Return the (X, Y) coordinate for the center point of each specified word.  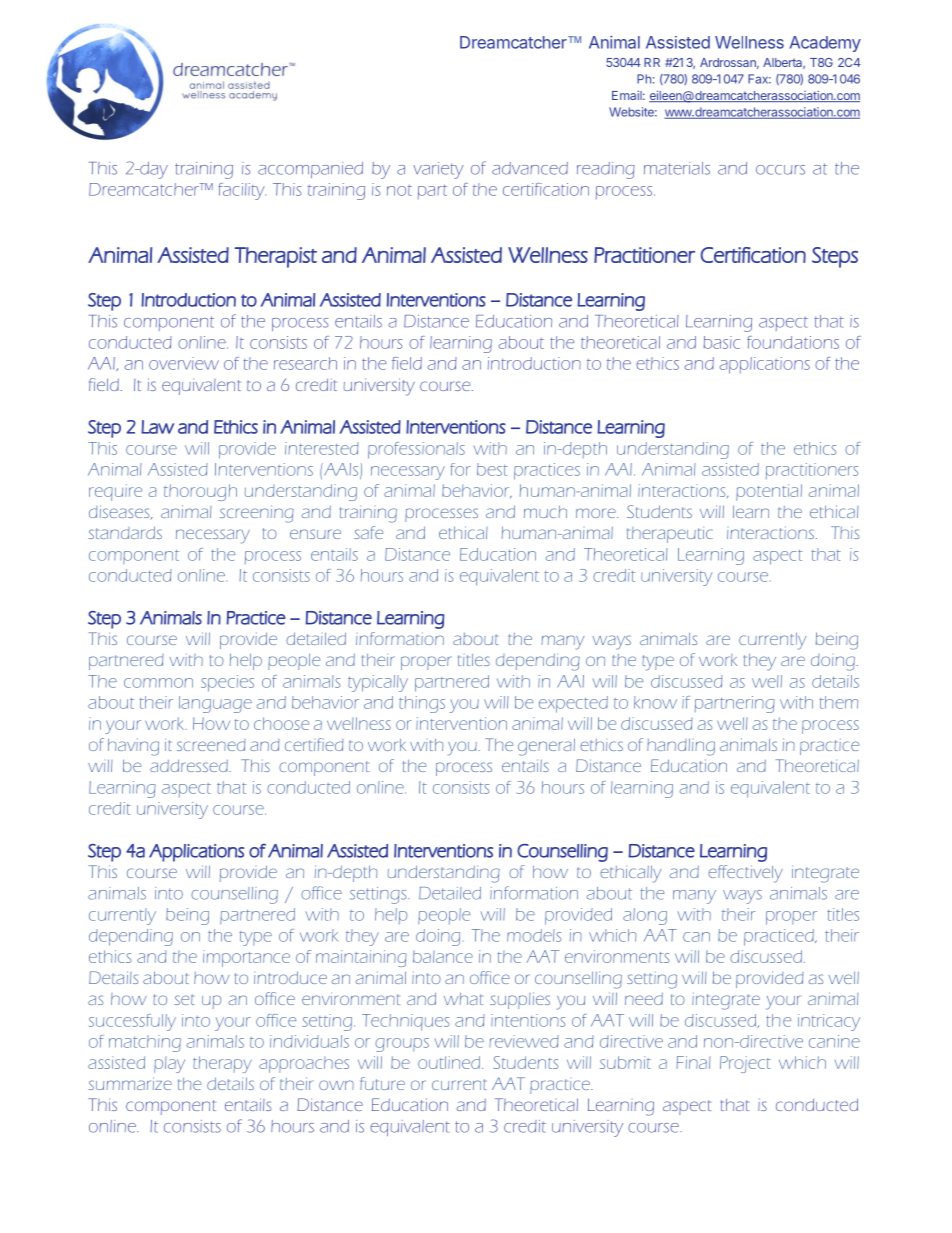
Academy (825, 44)
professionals (416, 450)
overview (184, 363)
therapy (222, 1064)
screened (211, 745)
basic (722, 342)
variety (438, 170)
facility (242, 191)
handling (681, 747)
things (422, 704)
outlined (449, 1062)
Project (745, 1064)
